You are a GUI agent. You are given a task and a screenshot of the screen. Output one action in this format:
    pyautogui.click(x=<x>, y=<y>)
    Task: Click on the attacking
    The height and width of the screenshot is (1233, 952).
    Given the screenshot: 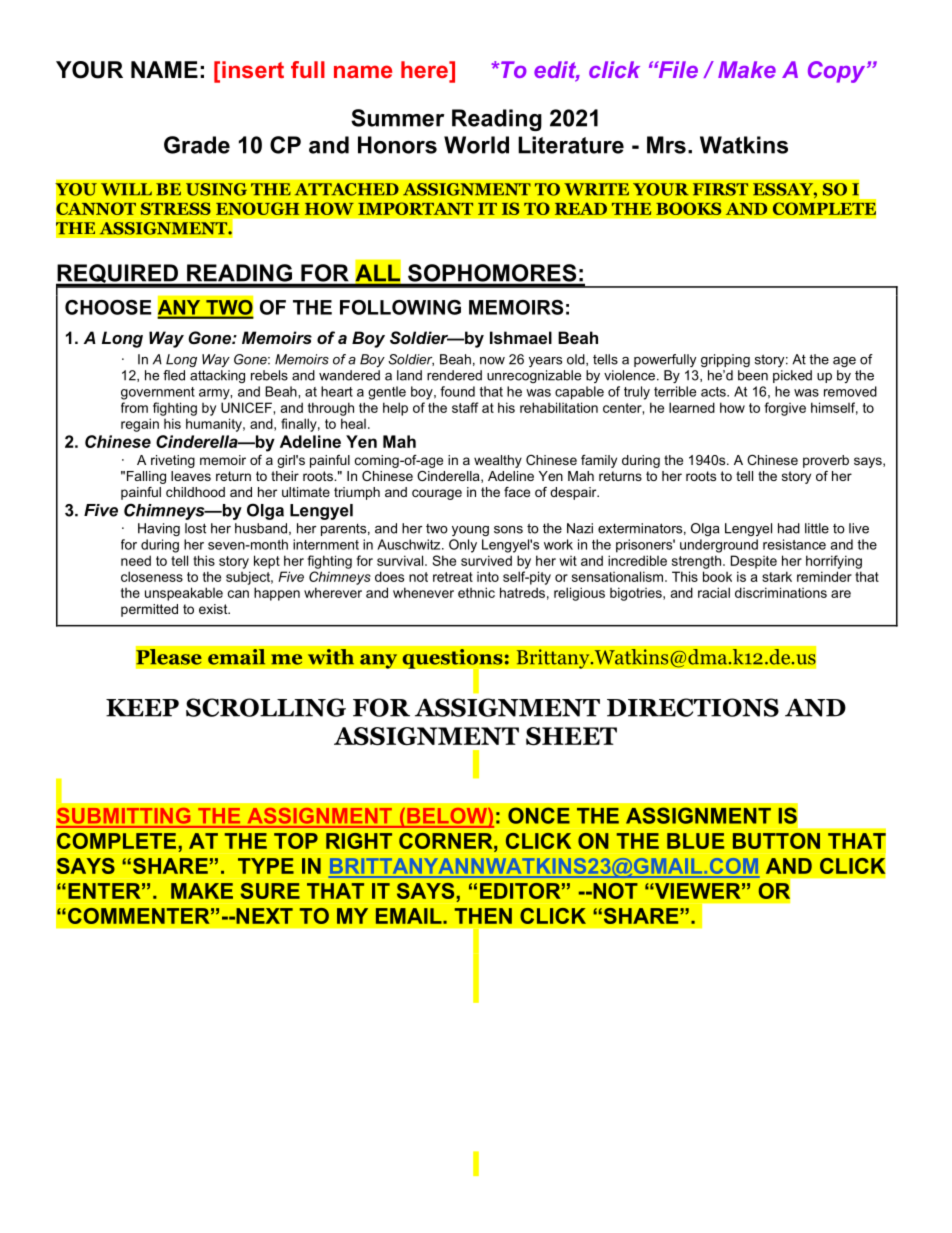 What is the action you would take?
    pyautogui.click(x=217, y=376)
